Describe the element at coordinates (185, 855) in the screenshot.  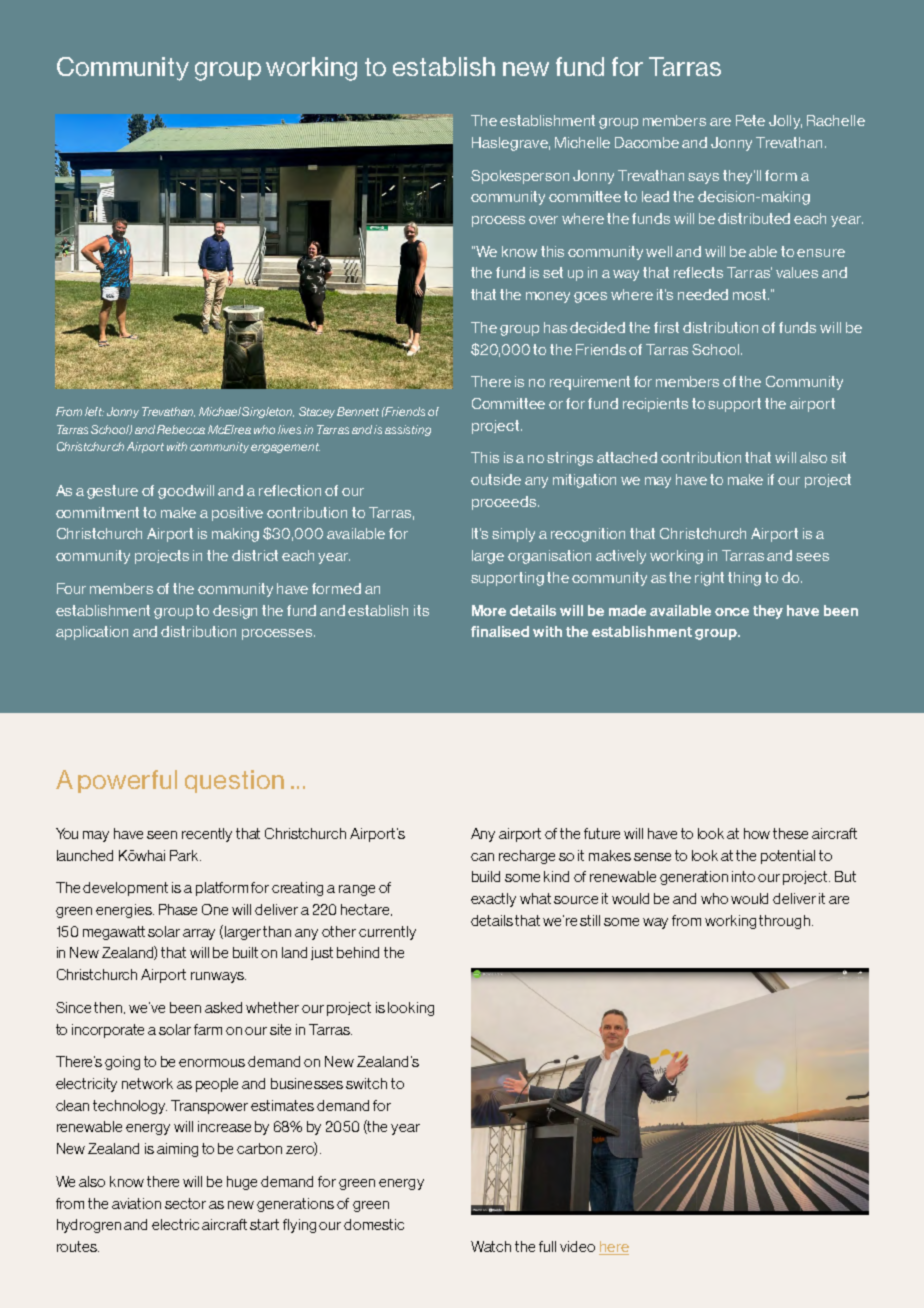
I see `Park` at that location.
